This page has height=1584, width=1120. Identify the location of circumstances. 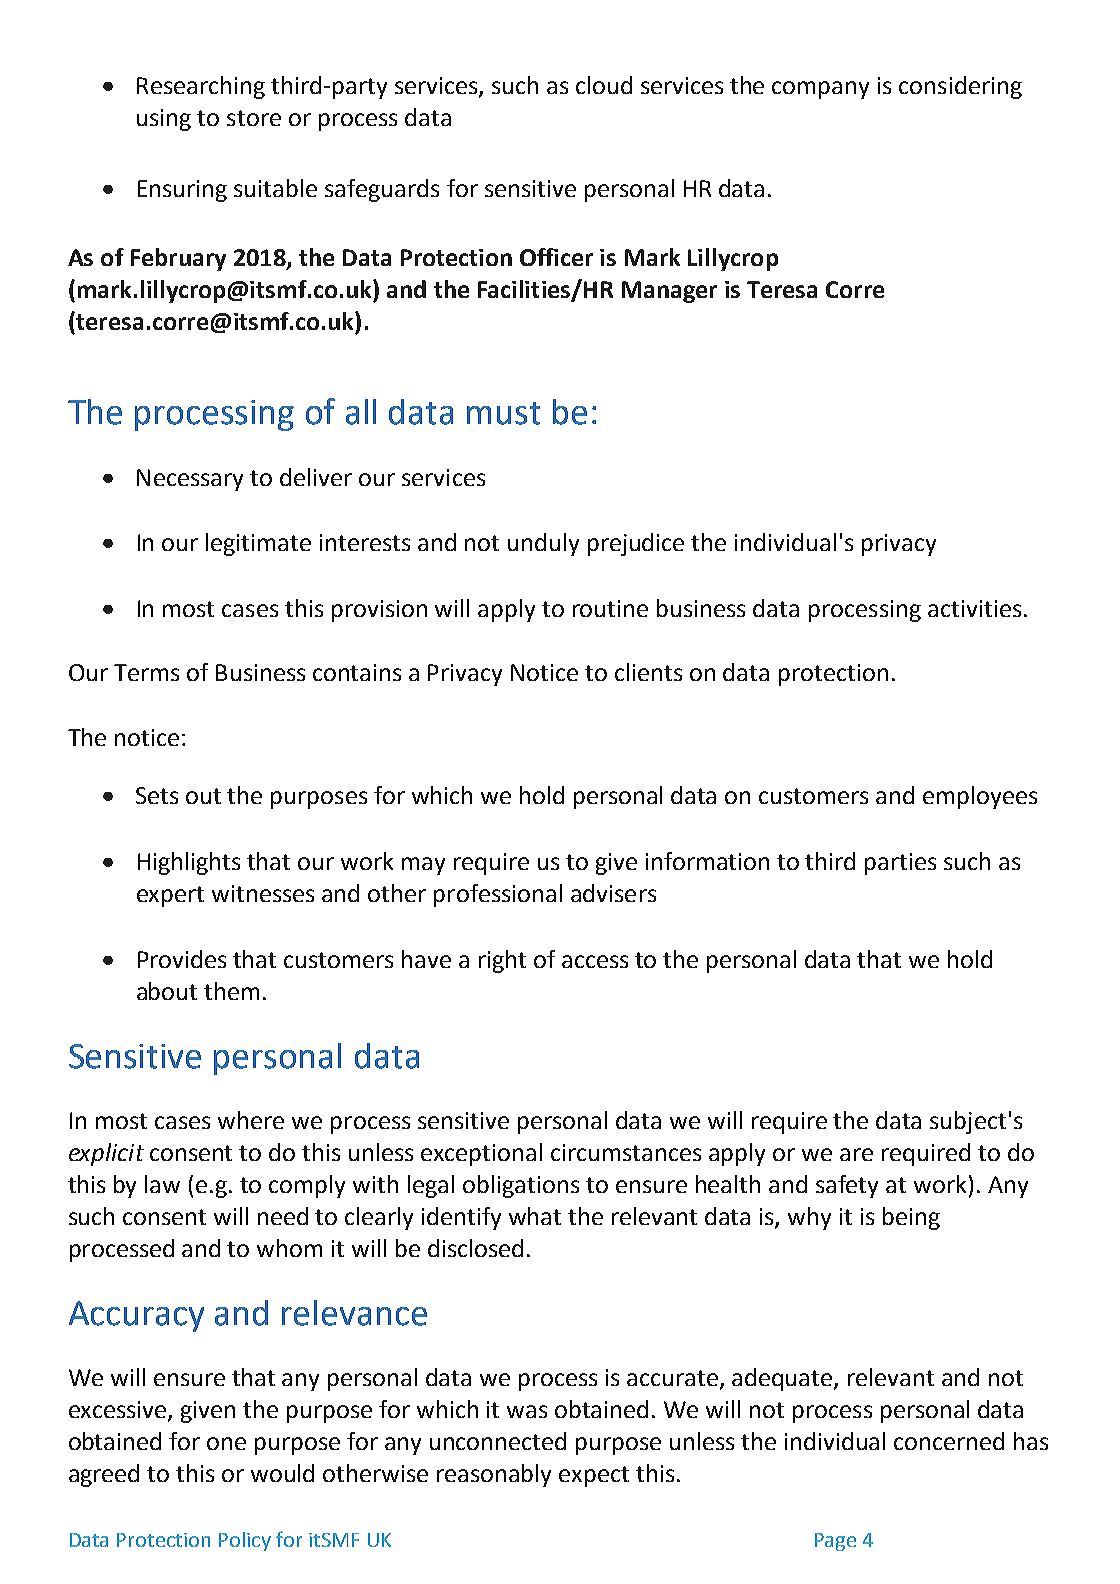
(626, 1152).
